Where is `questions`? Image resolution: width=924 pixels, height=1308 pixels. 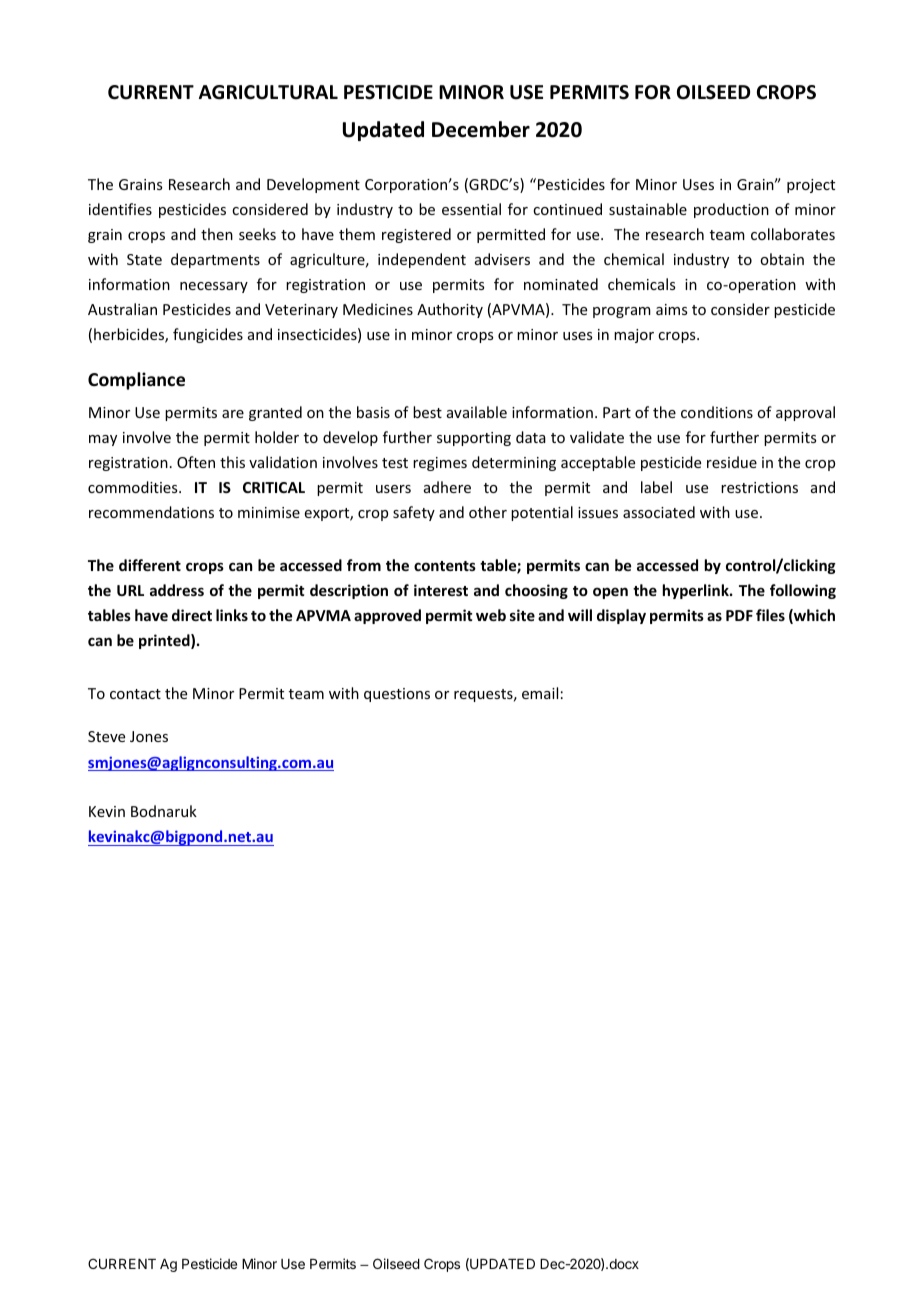
questions is located at coordinates (397, 695).
